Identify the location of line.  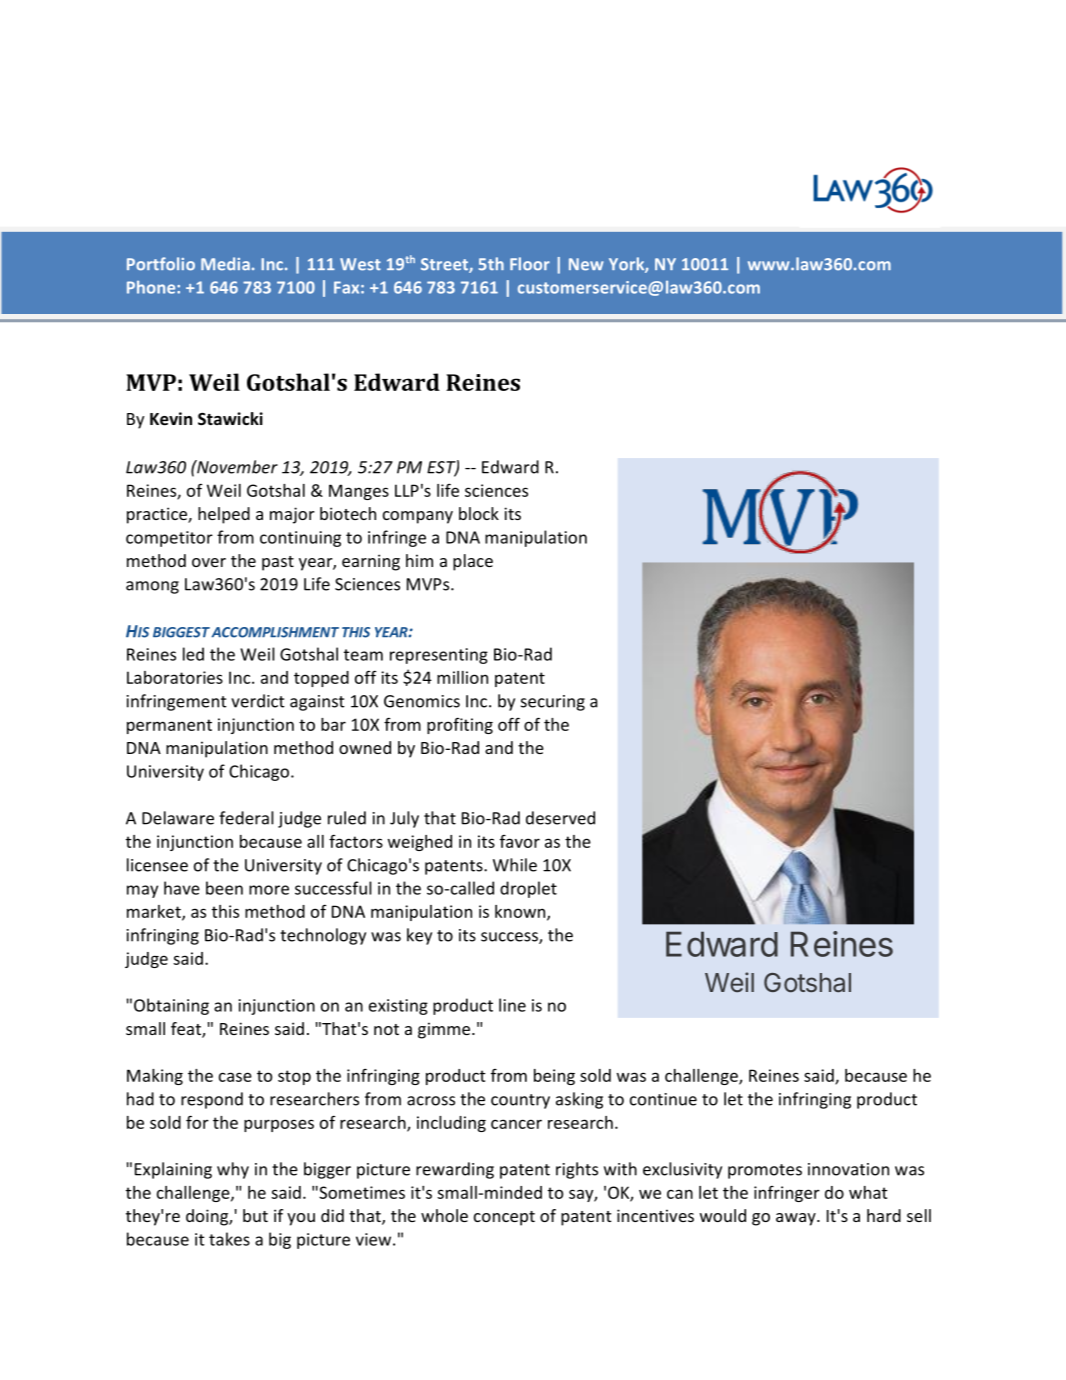
(512, 1005).
